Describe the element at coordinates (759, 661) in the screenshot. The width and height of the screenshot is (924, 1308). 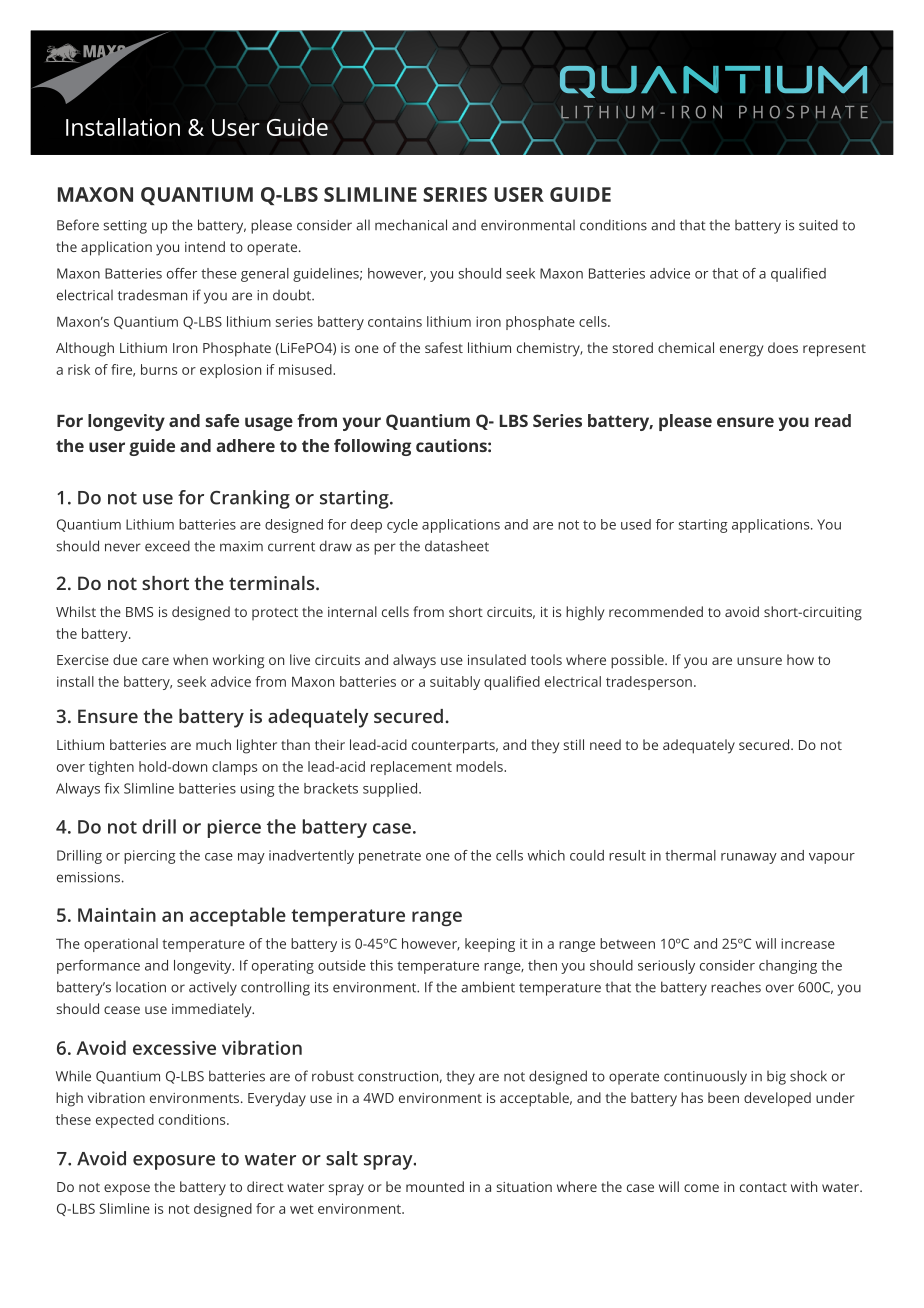
I see `unsure` at that location.
